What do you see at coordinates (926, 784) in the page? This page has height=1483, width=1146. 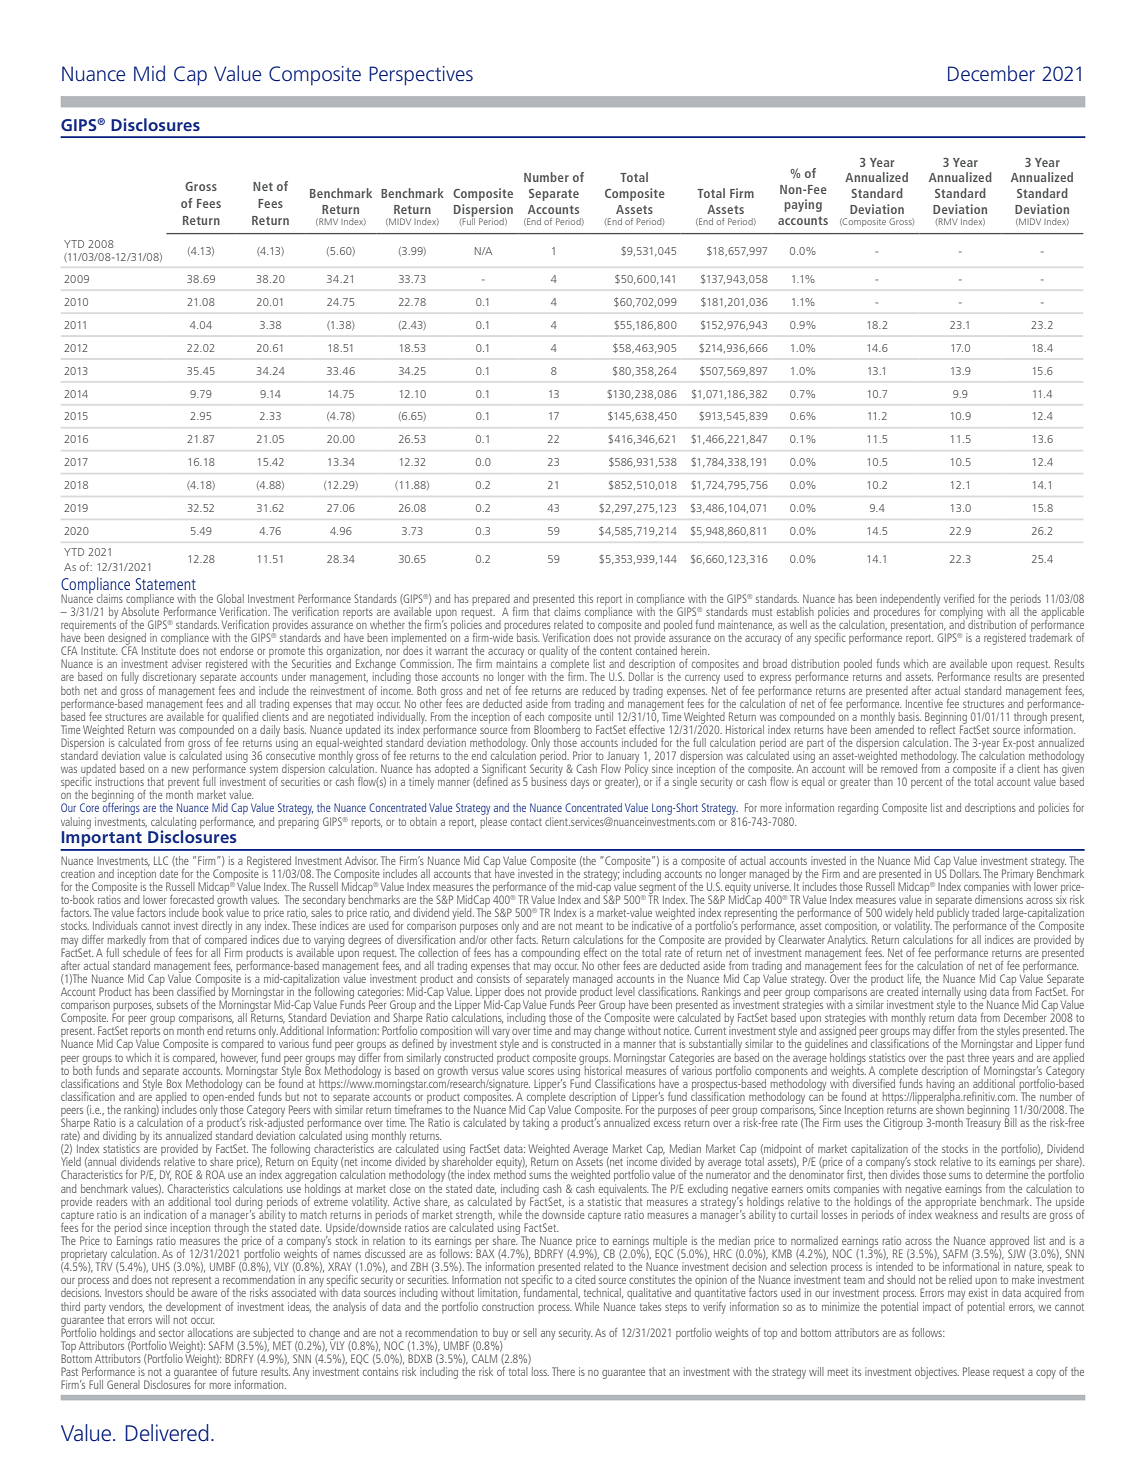 I see `percent` at bounding box center [926, 784].
